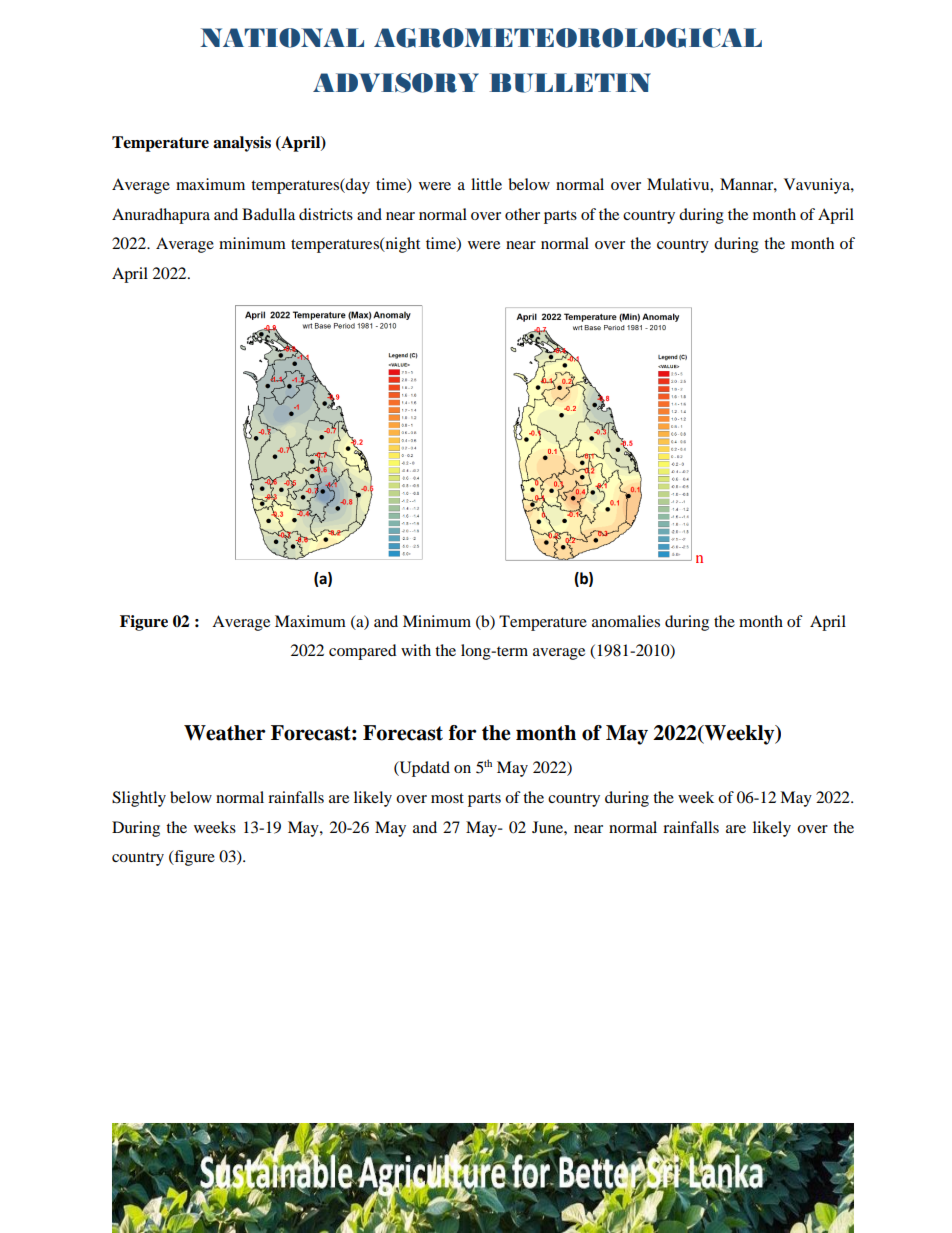 Image resolution: width=952 pixels, height=1233 pixels. What do you see at coordinates (326, 214) in the image?
I see `districts` at bounding box center [326, 214].
